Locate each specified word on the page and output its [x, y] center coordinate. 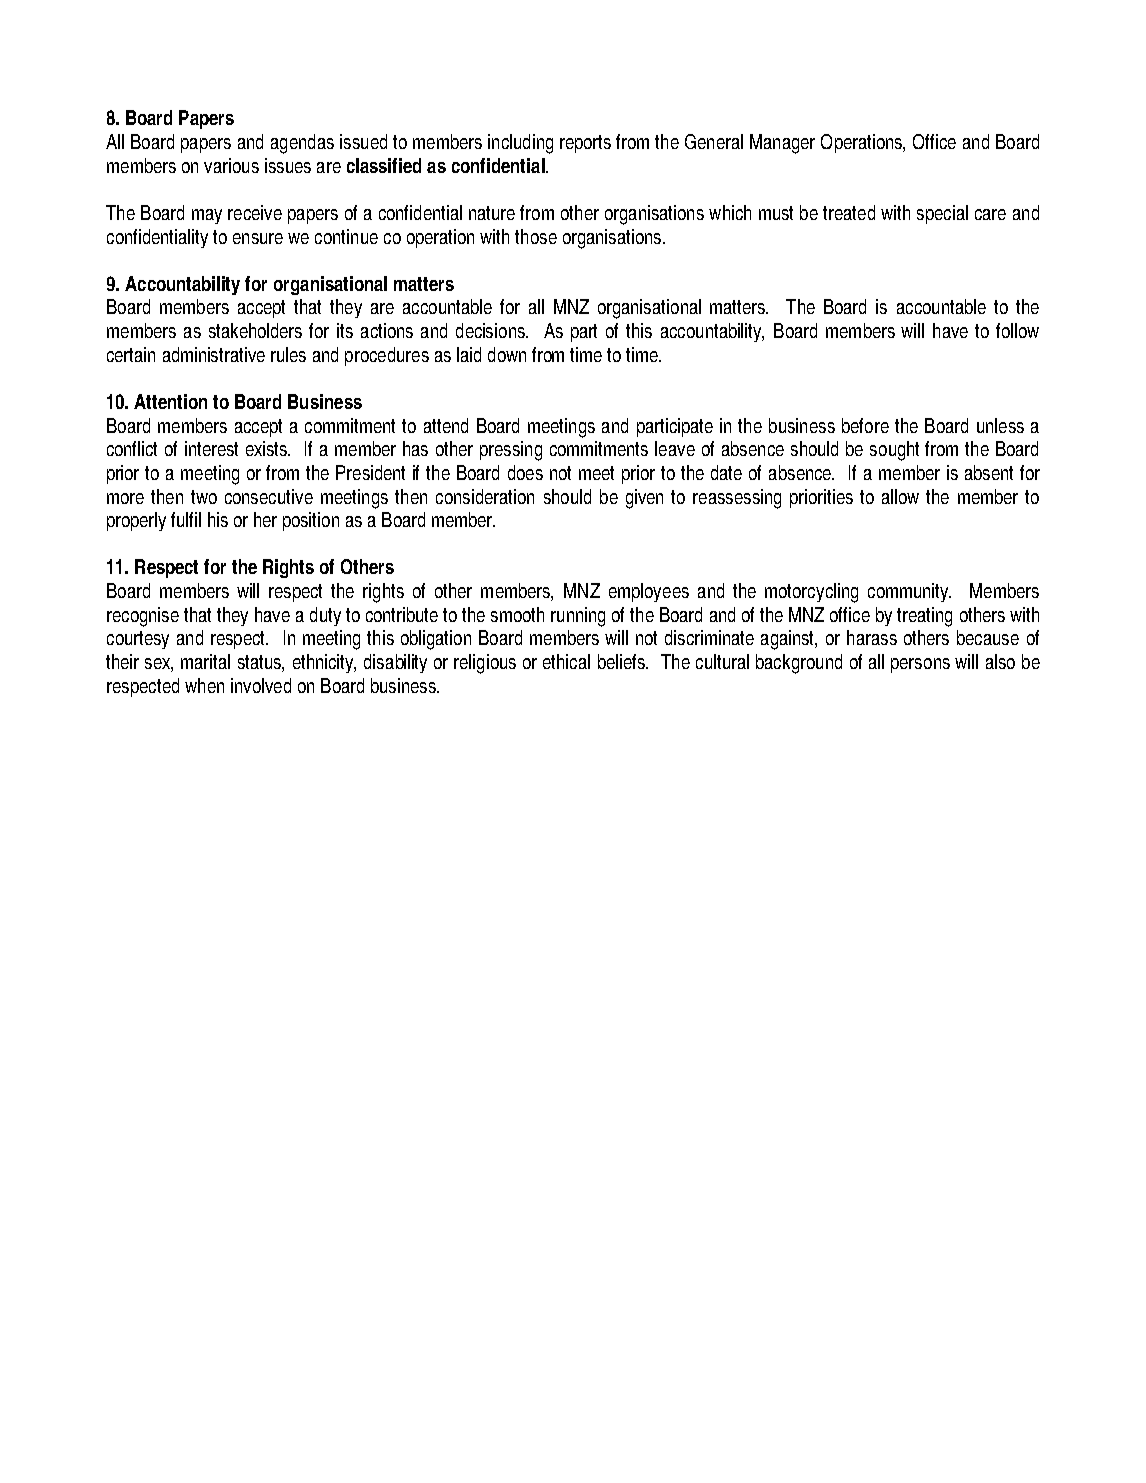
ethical [566, 661]
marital [205, 661]
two [204, 497]
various [231, 165]
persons [920, 665]
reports [585, 144]
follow [1017, 330]
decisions [492, 330]
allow [900, 496]
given [644, 499]
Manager [782, 144]
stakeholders [255, 330]
